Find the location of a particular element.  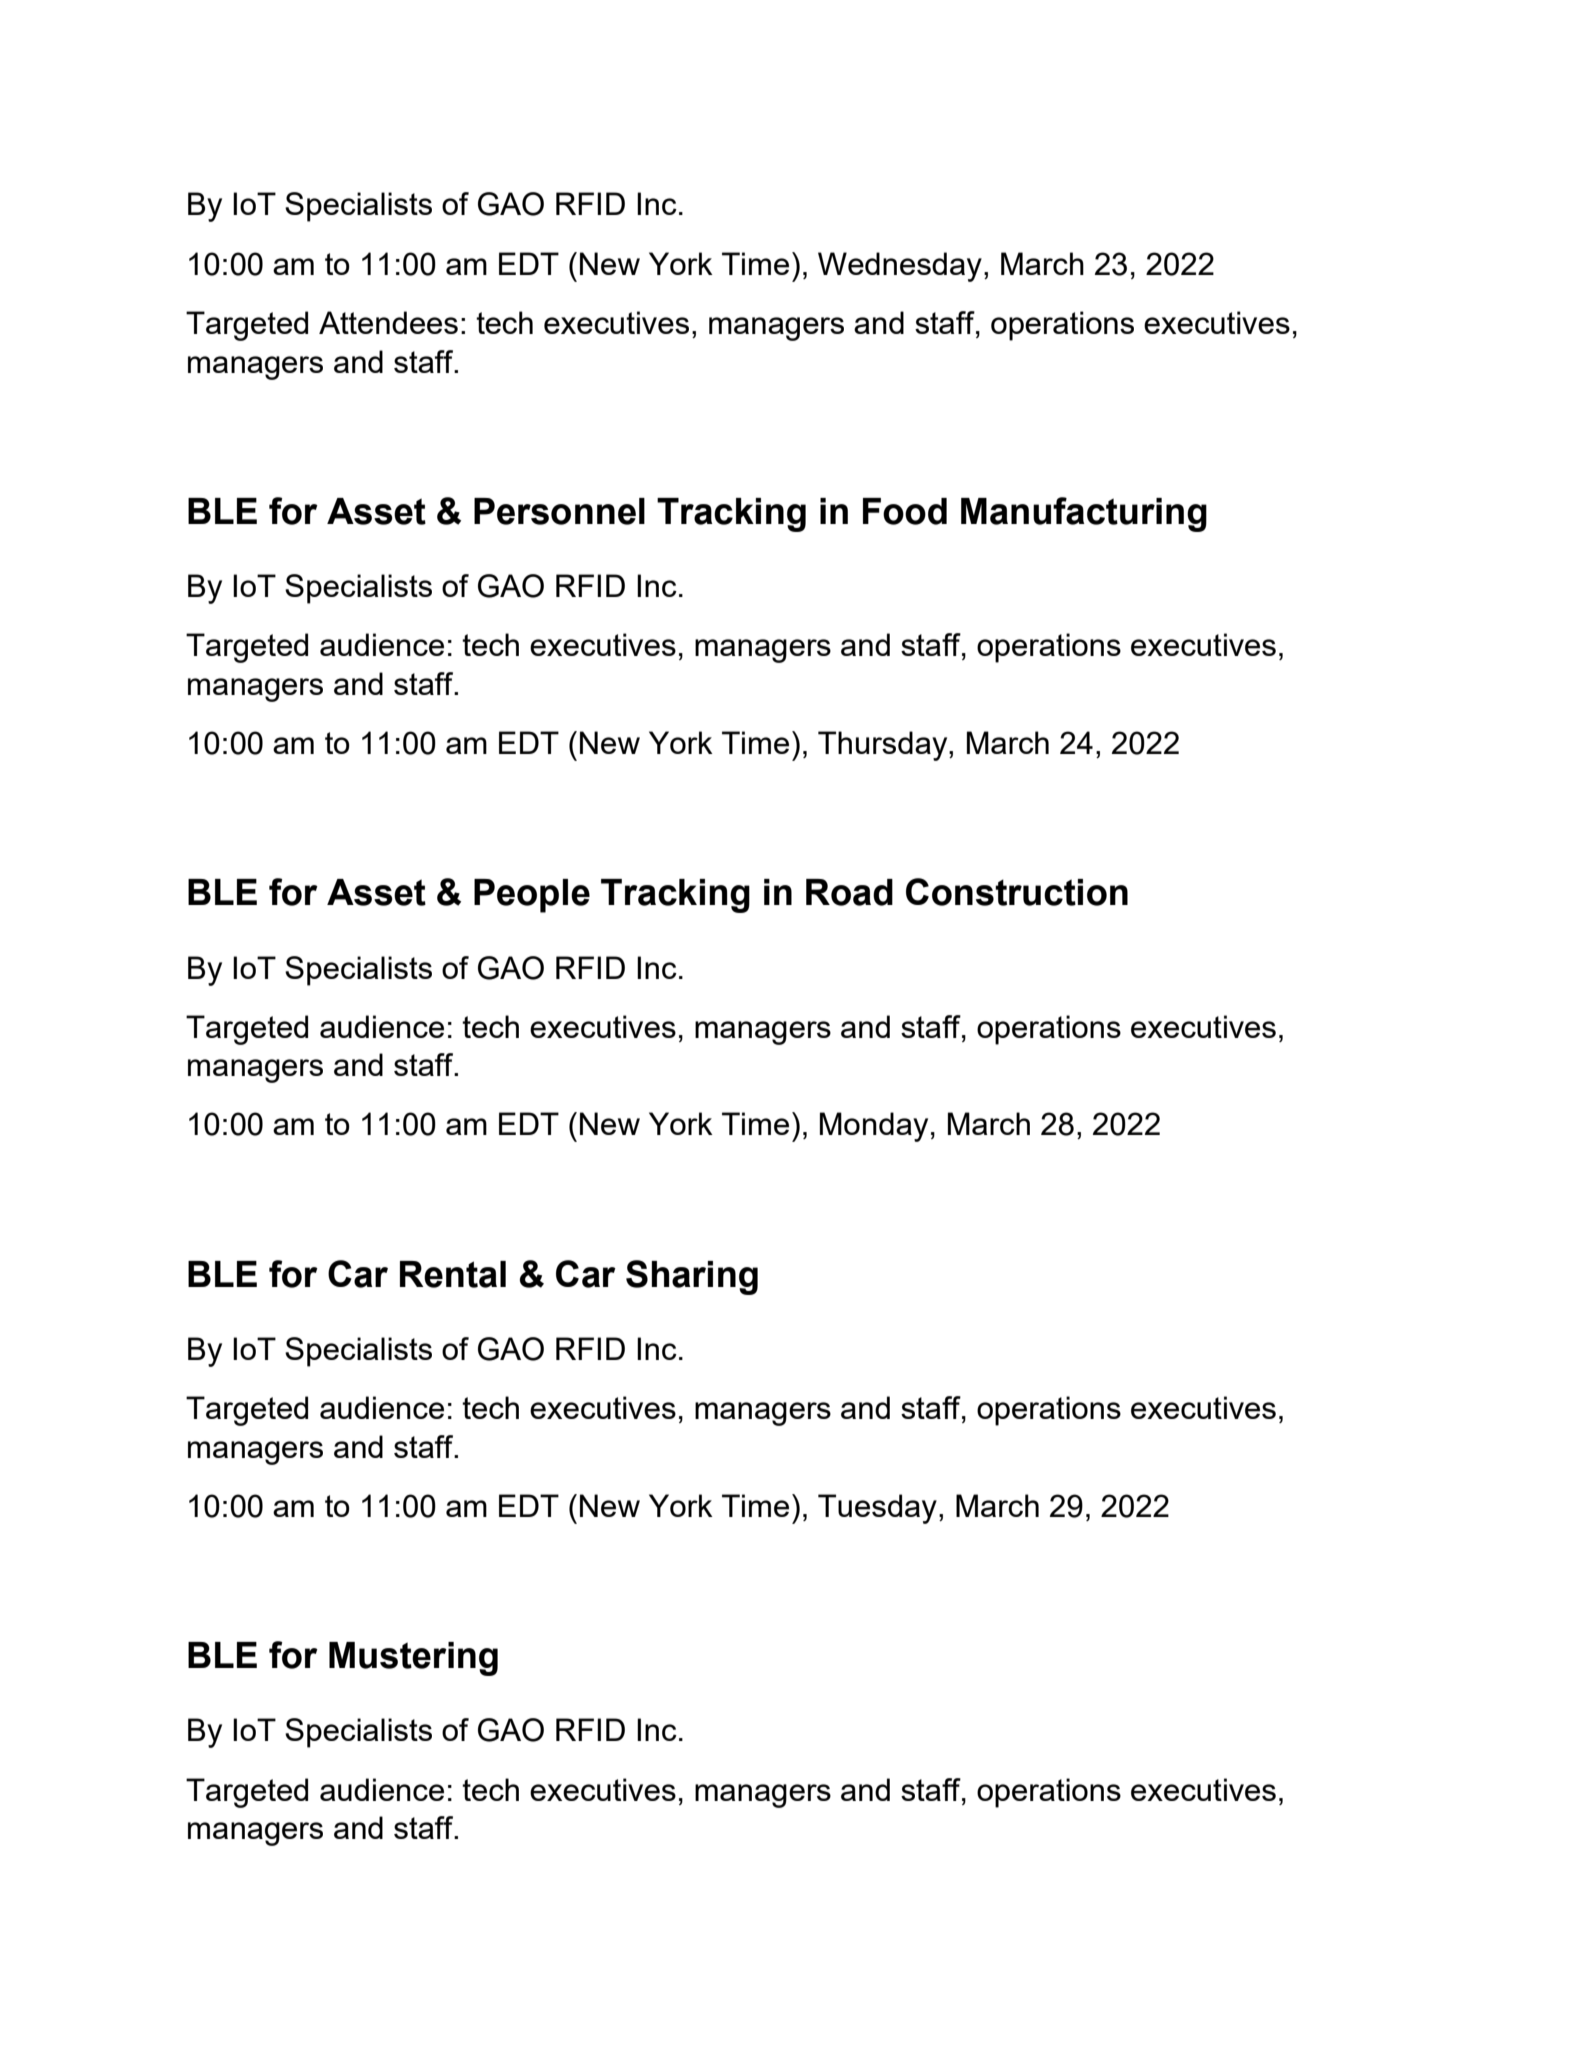

Sharing is located at coordinates (692, 1277).
